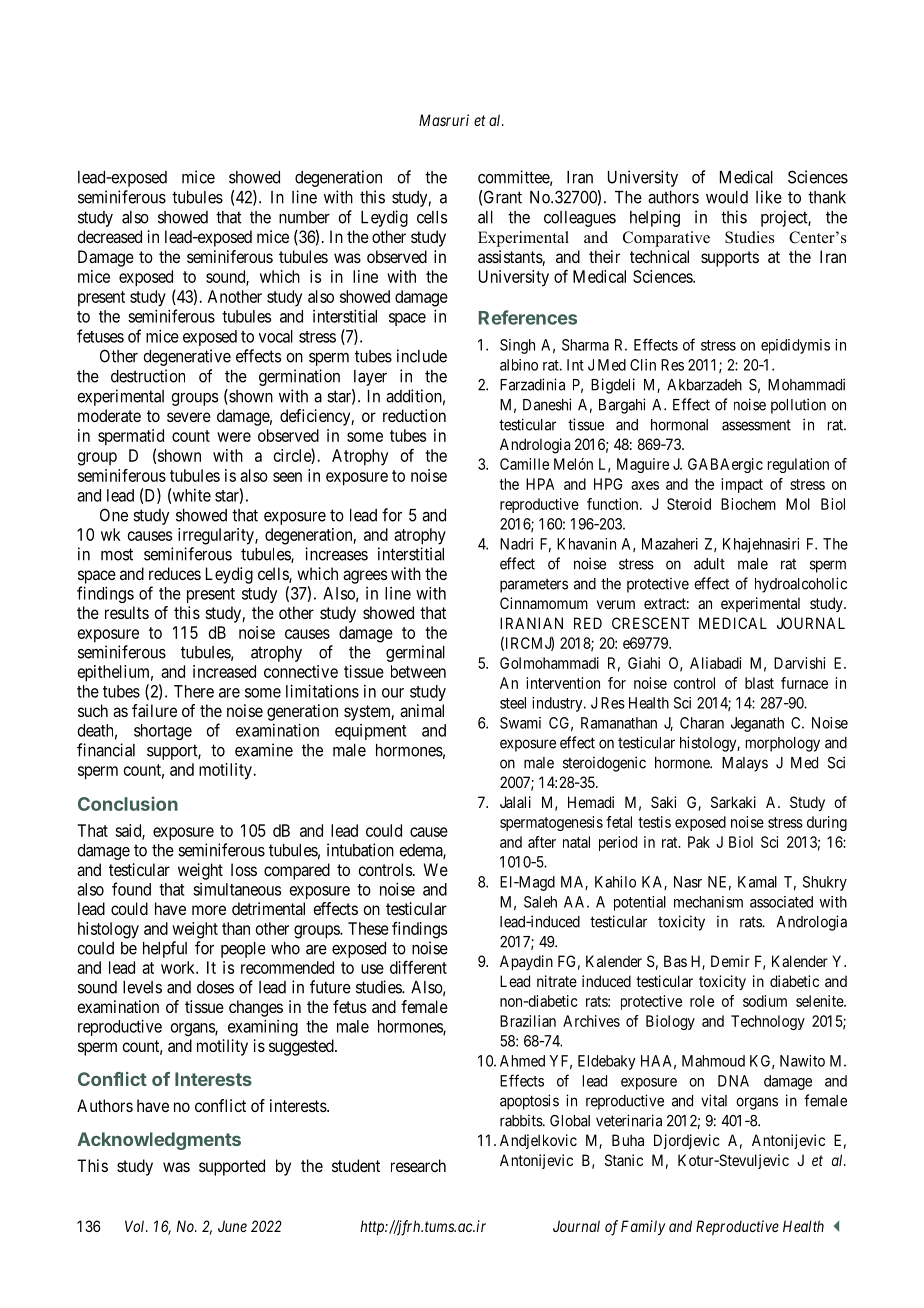 The width and height of the image is (924, 1308). I want to click on animal, so click(422, 710).
